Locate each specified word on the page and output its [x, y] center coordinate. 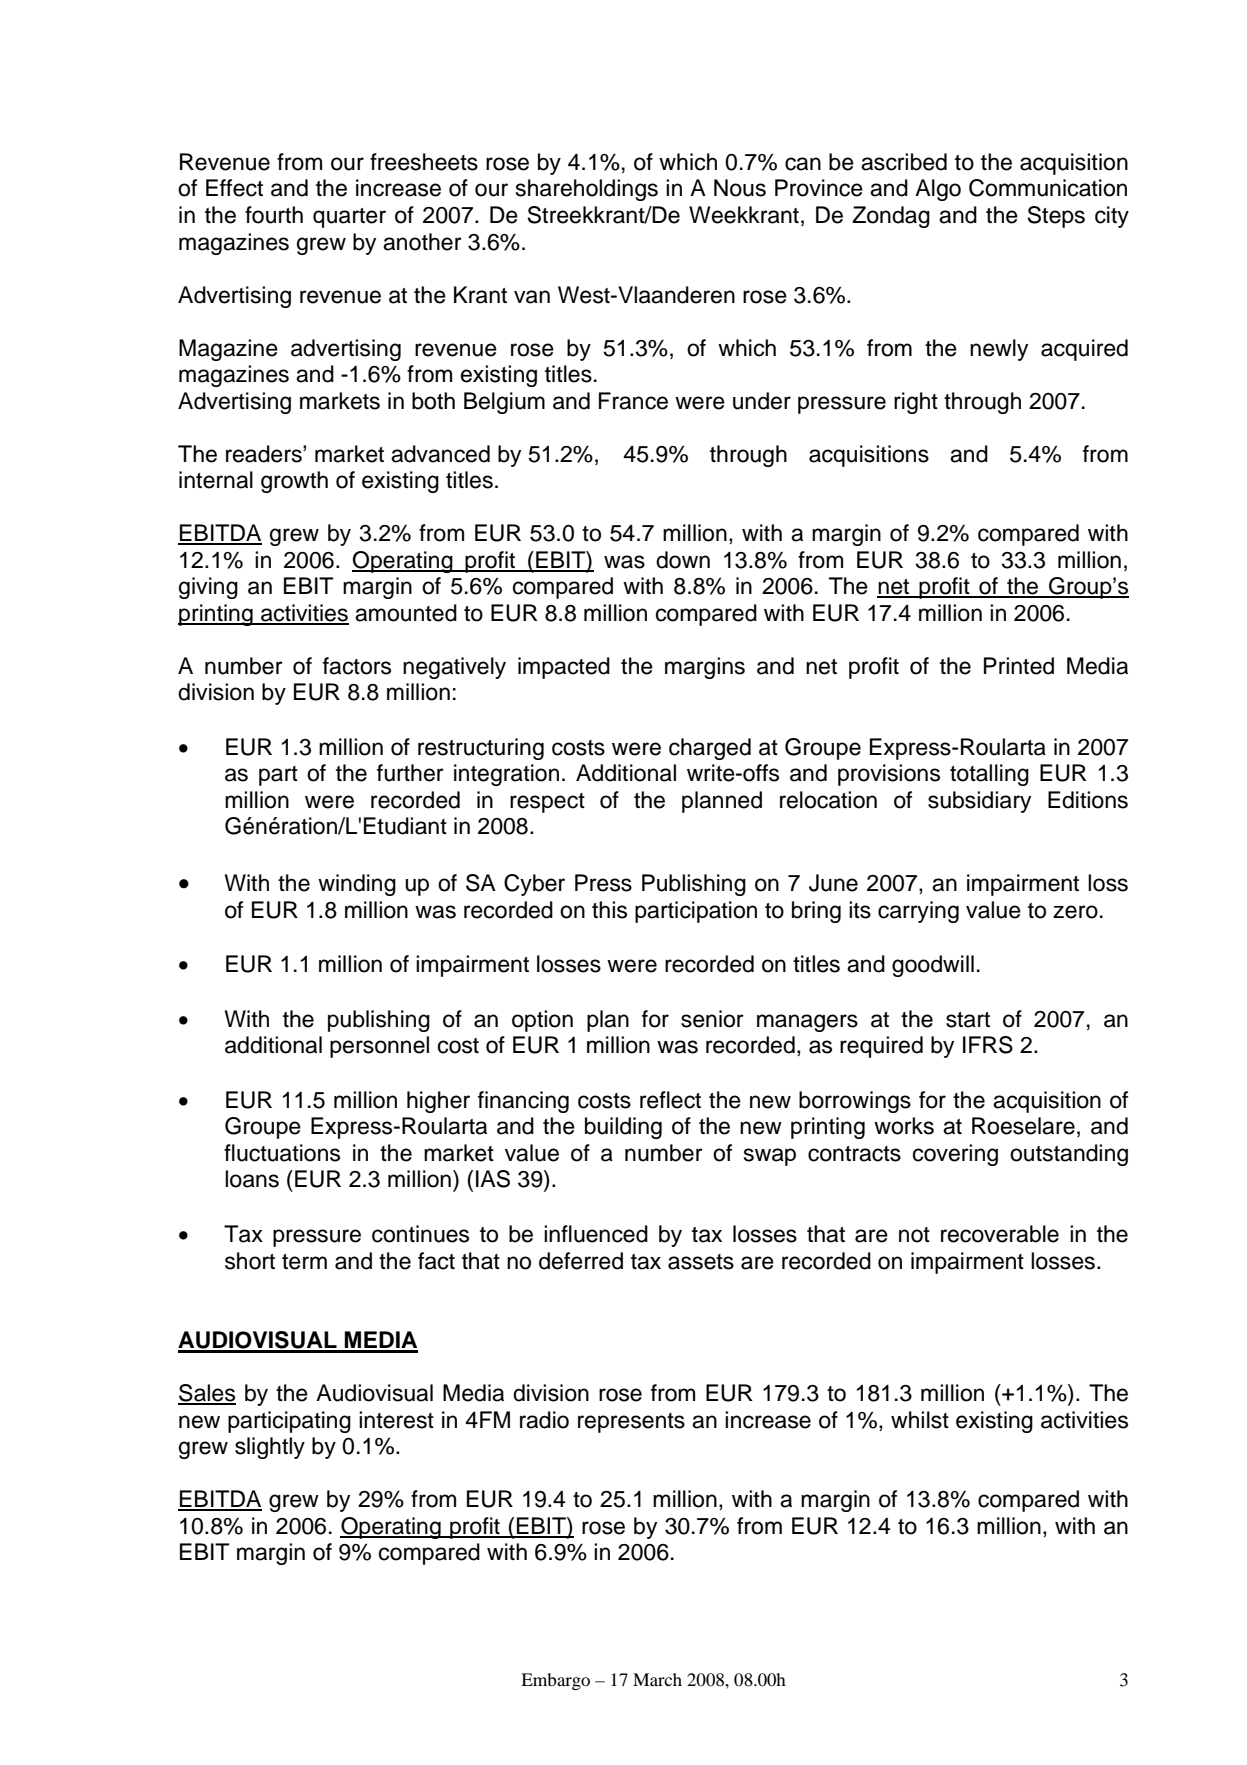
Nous [740, 188]
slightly [270, 1448]
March [657, 1679]
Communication [1048, 188]
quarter [349, 218]
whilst [920, 1420]
